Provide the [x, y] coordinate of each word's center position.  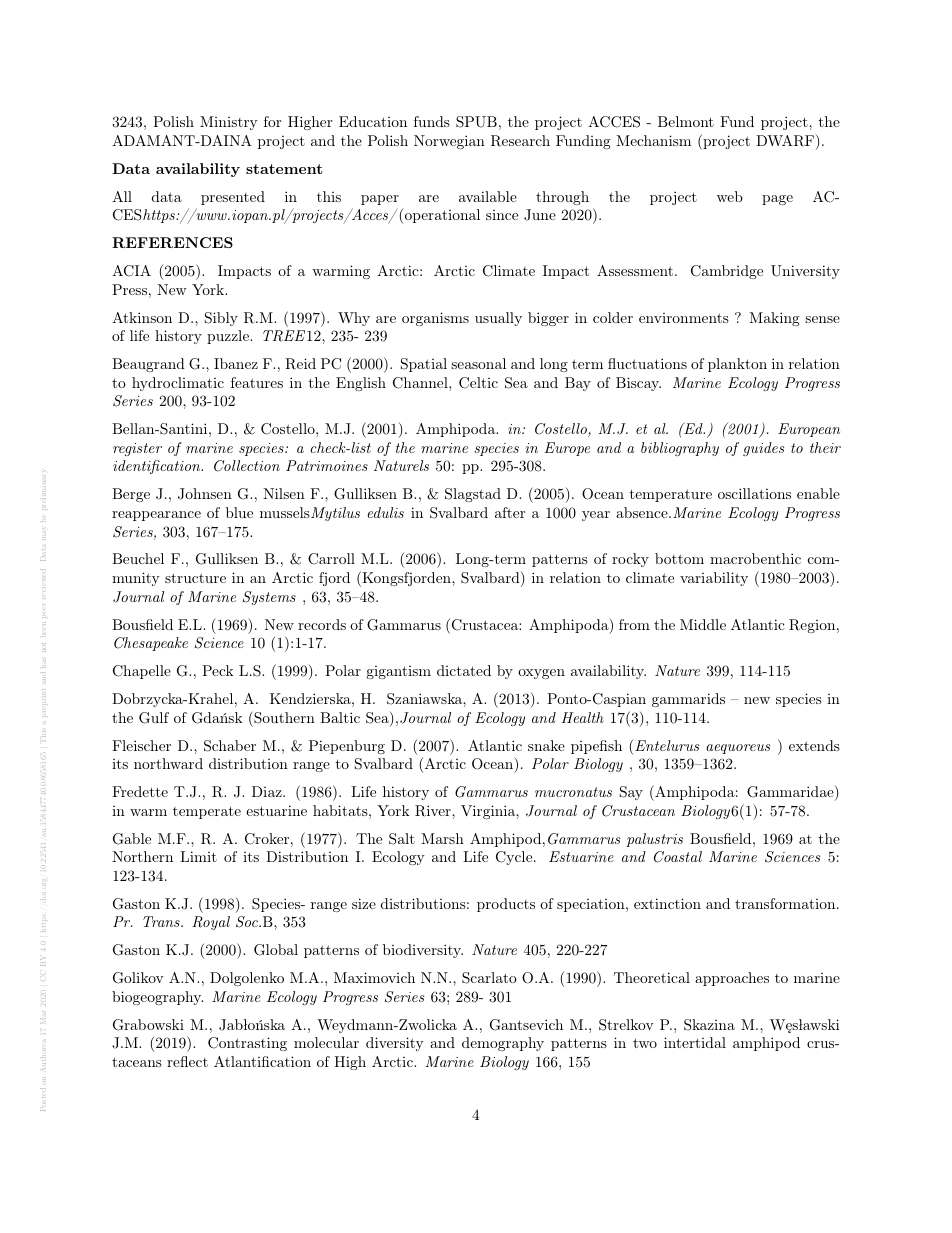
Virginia [489, 812]
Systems [269, 598]
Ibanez [236, 363]
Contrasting [247, 1044]
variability [714, 579]
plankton [737, 365]
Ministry [229, 123]
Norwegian [449, 142]
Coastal [678, 857]
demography [503, 1044]
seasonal [478, 363]
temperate [207, 812]
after [510, 512]
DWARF [785, 141]
